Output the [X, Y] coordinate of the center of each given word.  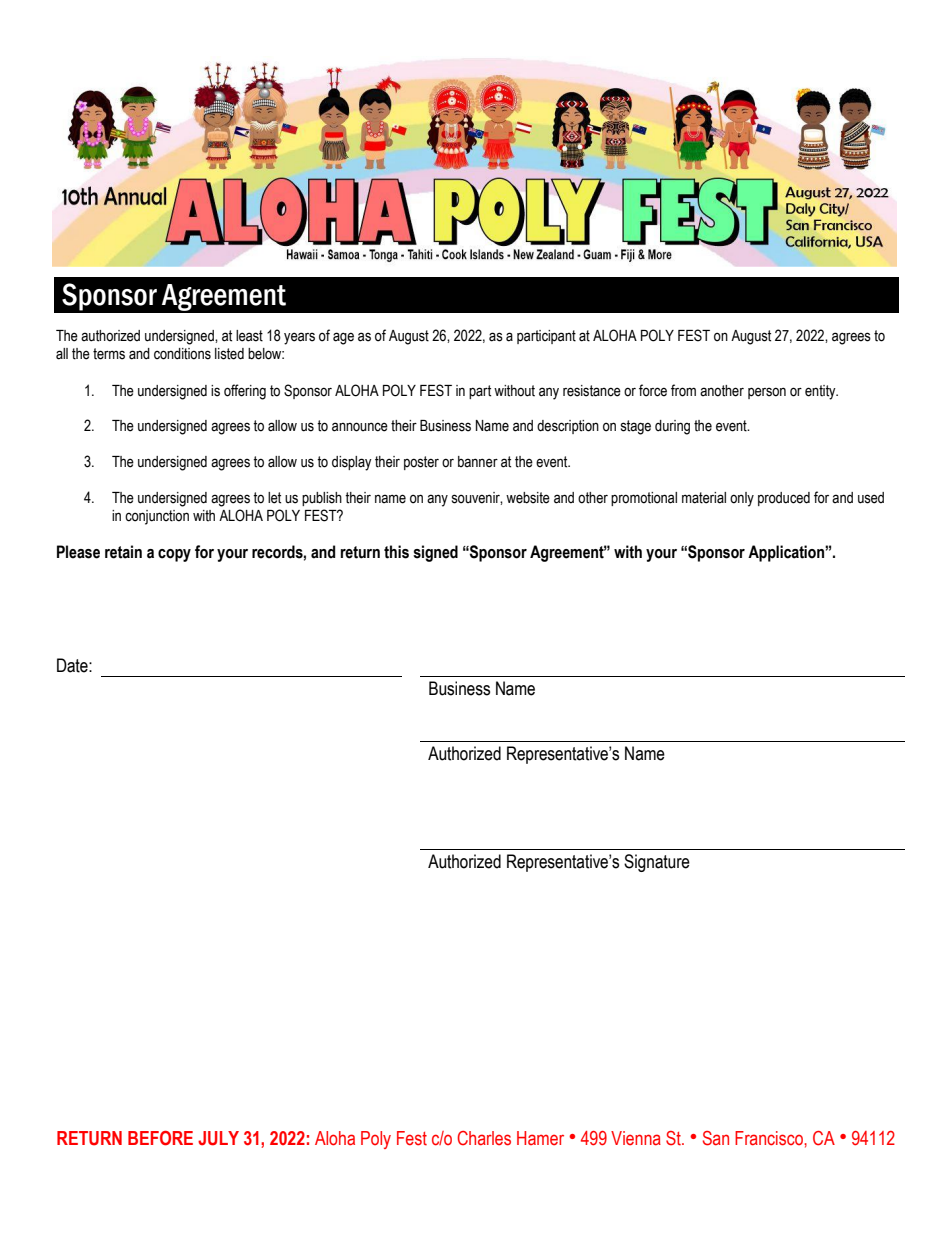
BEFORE [160, 1138]
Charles [484, 1138]
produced [784, 499]
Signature [657, 863]
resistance [592, 391]
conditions [182, 354]
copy [174, 555]
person [767, 393]
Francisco [770, 1138]
